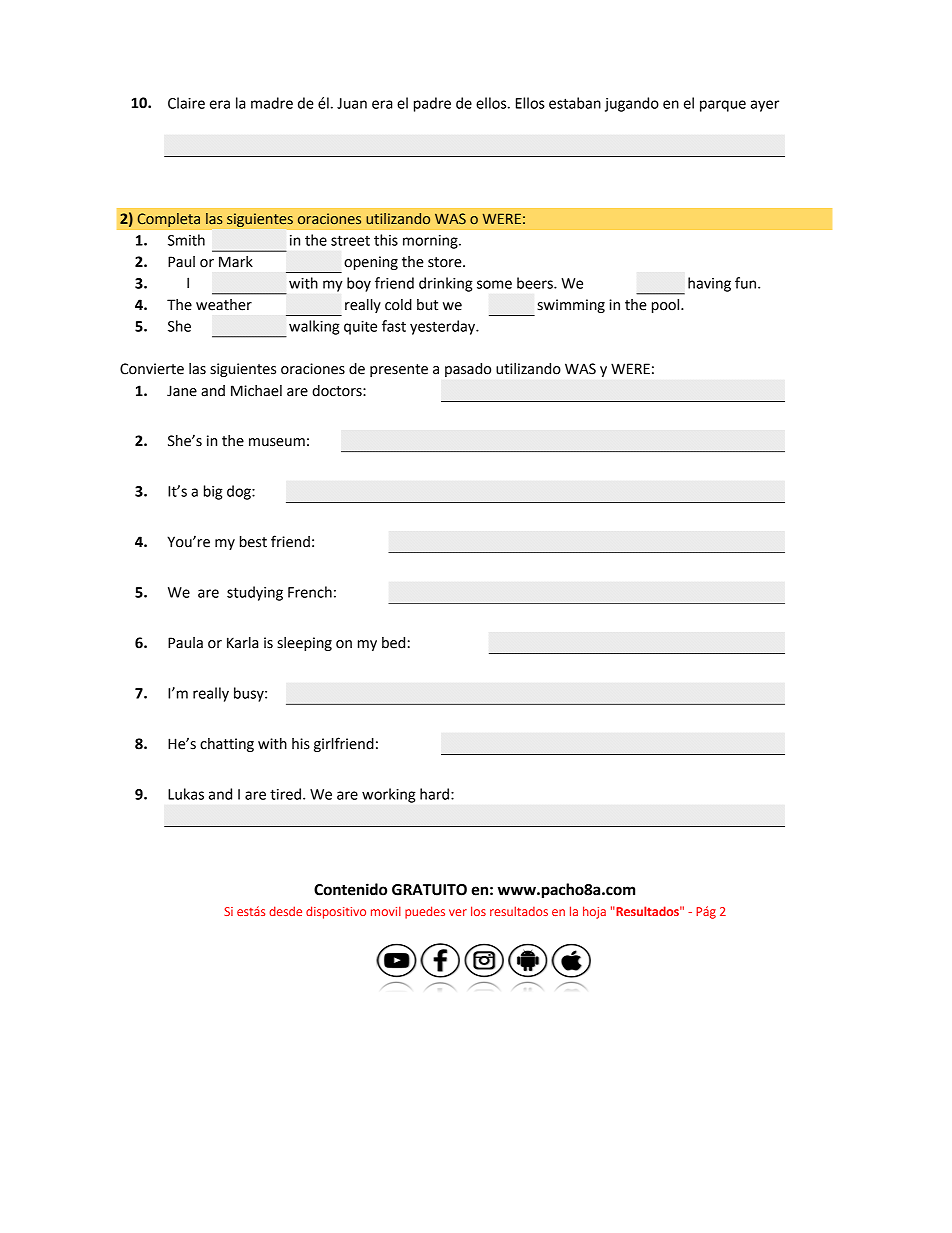 The image size is (952, 1233). Describe the element at coordinates (458, 912) in the image. I see `ver` at that location.
